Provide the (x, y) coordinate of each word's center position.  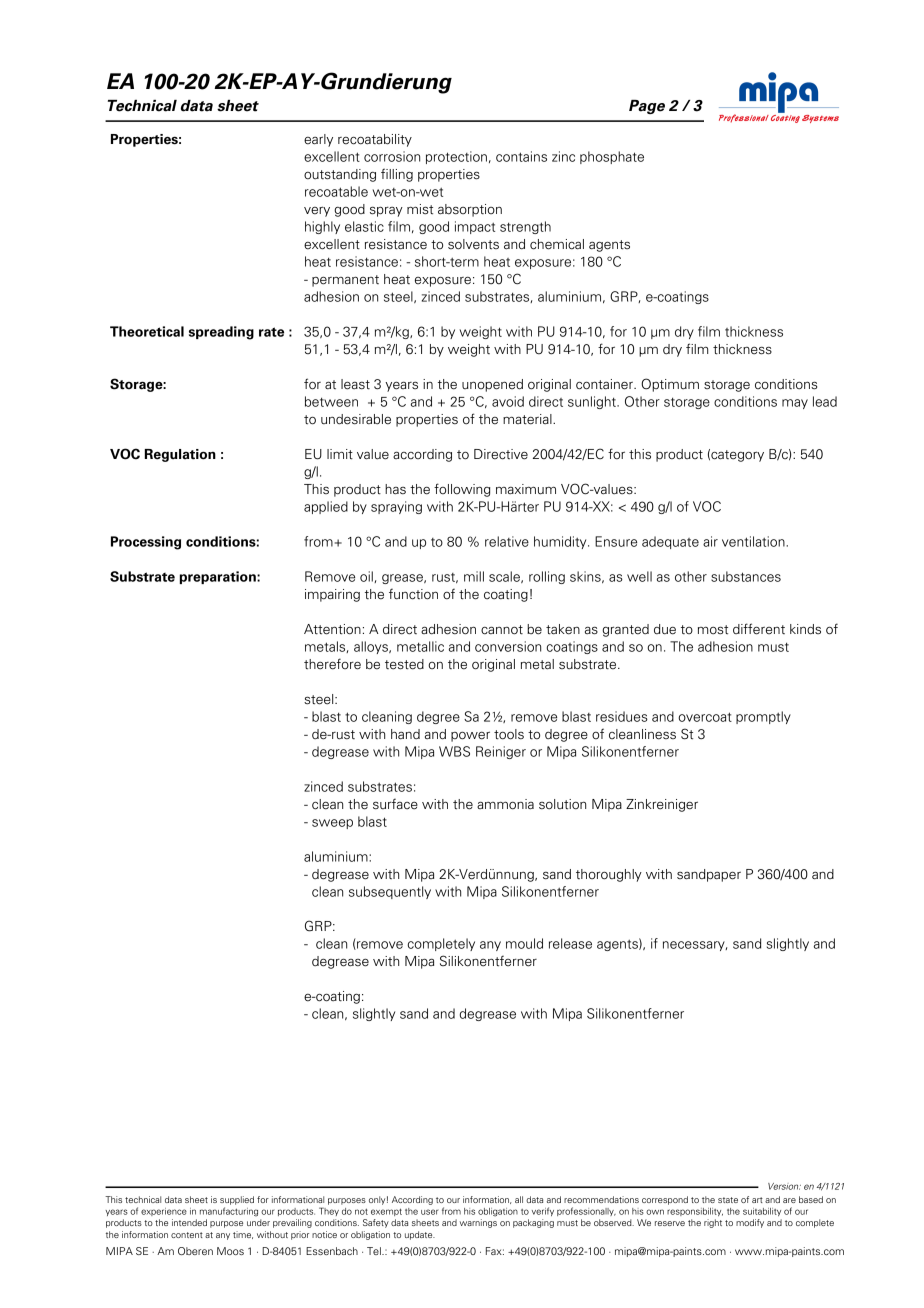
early (318, 140)
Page (647, 107)
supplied (237, 1200)
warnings (478, 1223)
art (757, 1200)
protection (456, 157)
